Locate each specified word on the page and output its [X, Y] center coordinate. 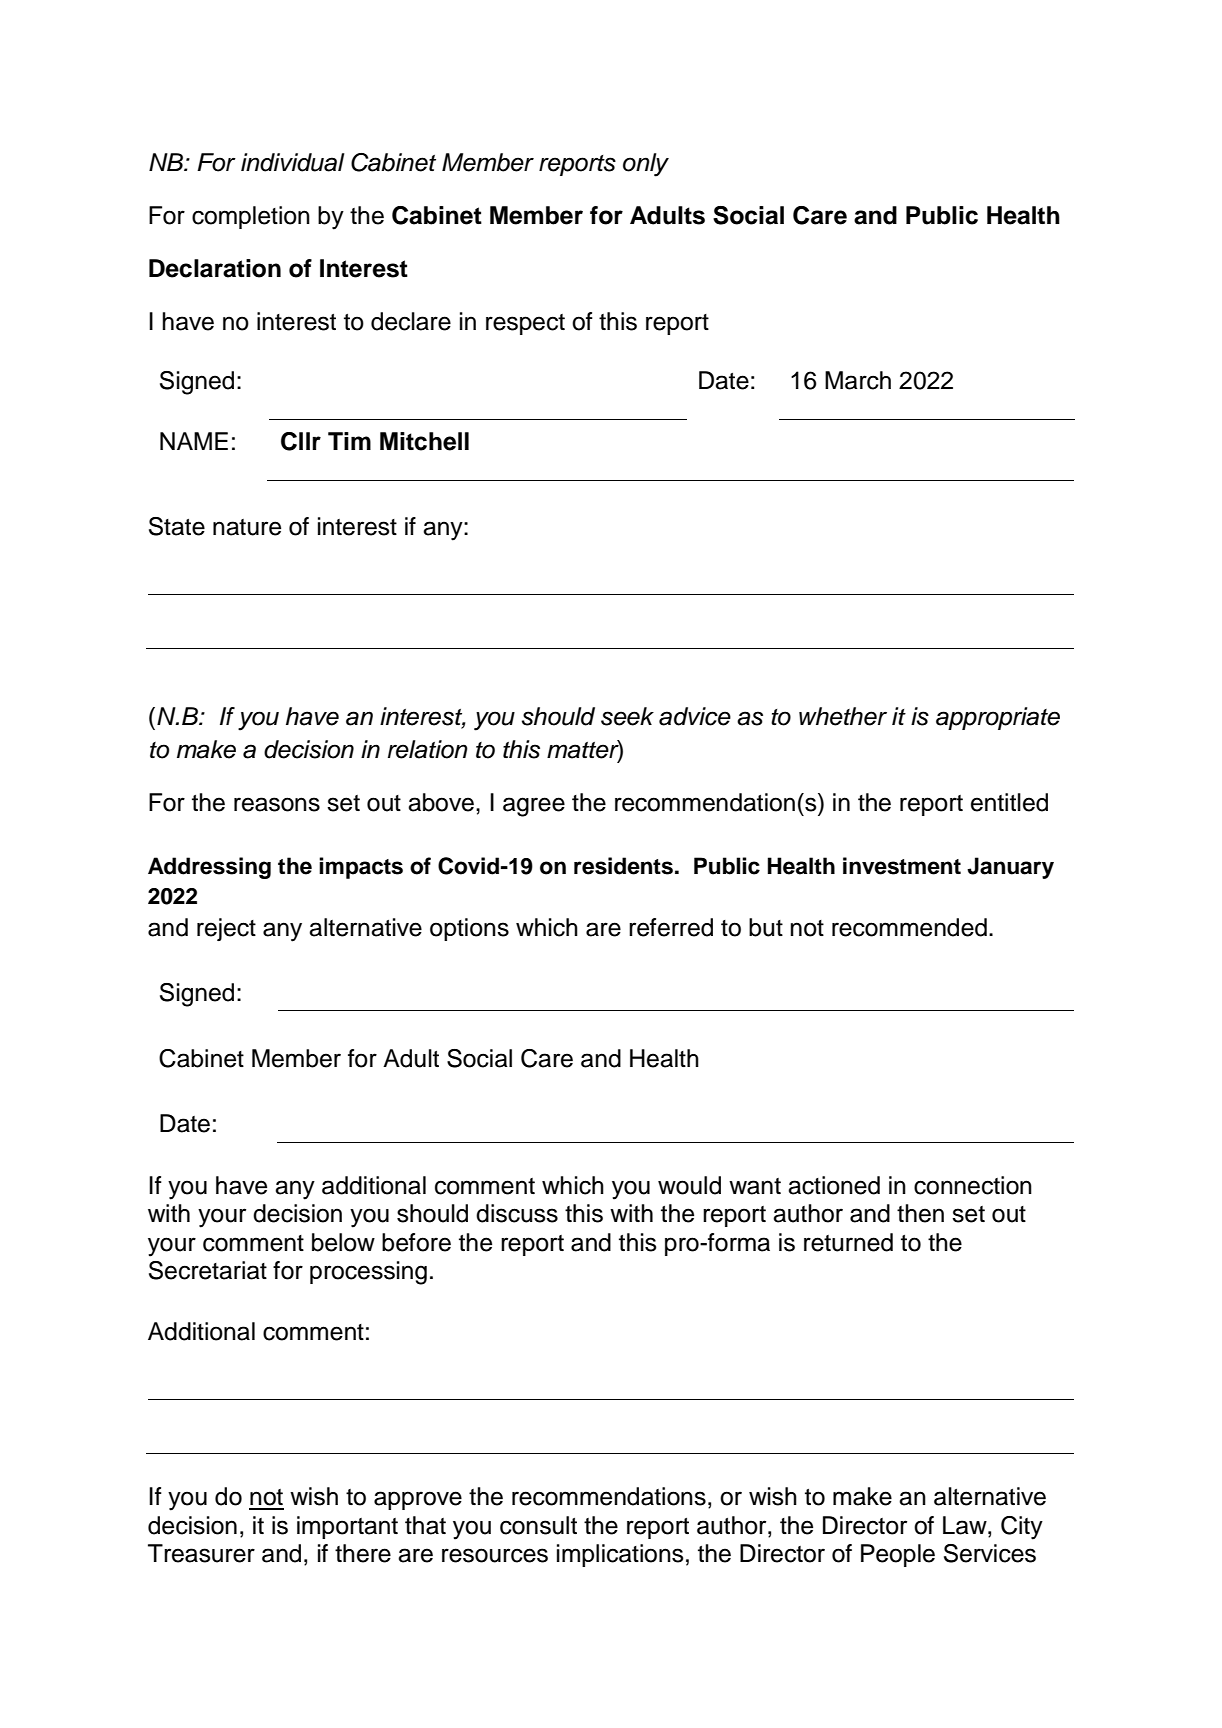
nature [247, 527]
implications [620, 1555]
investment [902, 866]
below [343, 1242]
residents [623, 866]
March [858, 380]
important [347, 1527]
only [646, 165]
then [920, 1213]
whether [843, 716]
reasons [277, 804]
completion [251, 217]
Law [966, 1525]
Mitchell [424, 441]
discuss [517, 1213]
